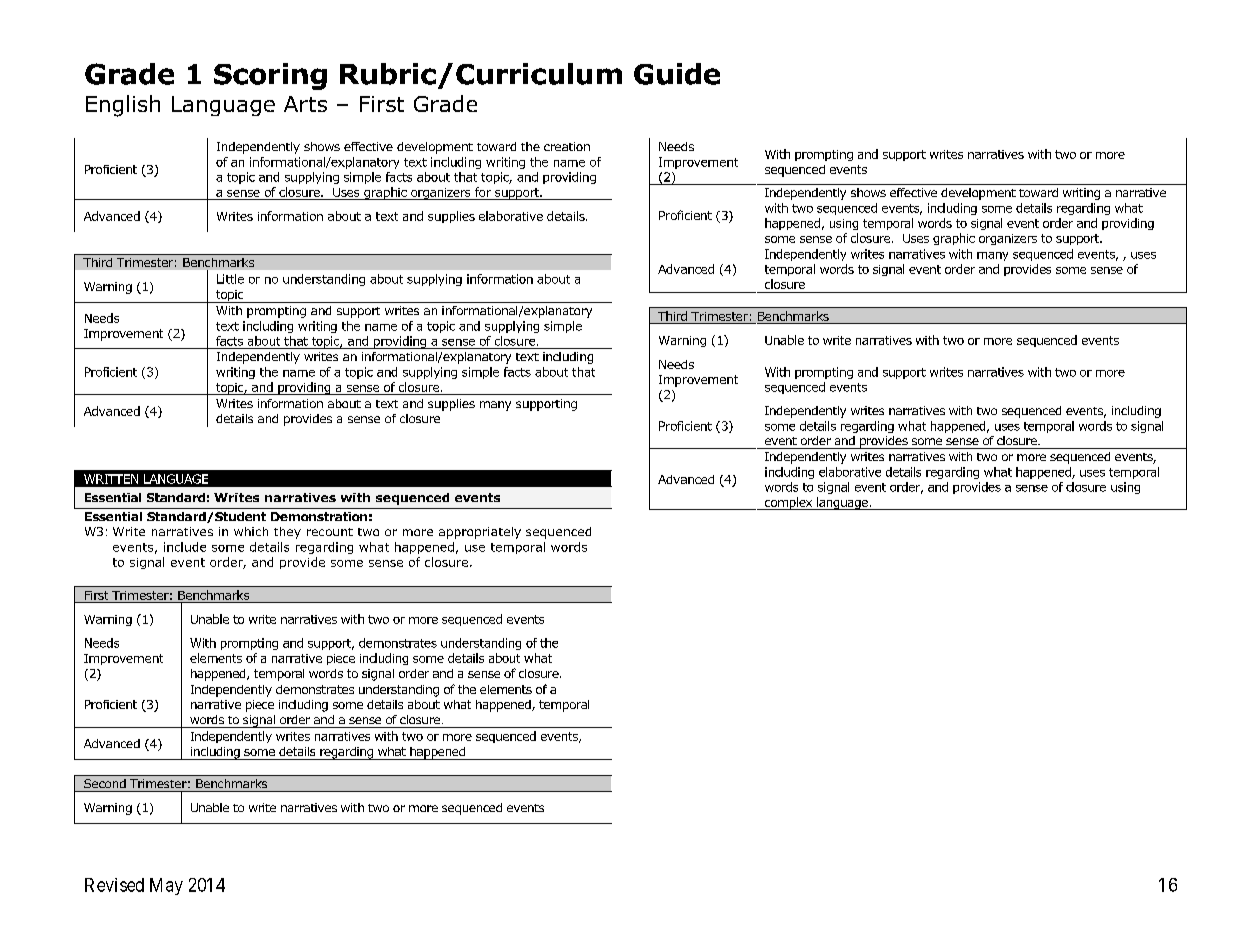  Describe the element at coordinates (251, 531) in the screenshot. I see `which` at that location.
